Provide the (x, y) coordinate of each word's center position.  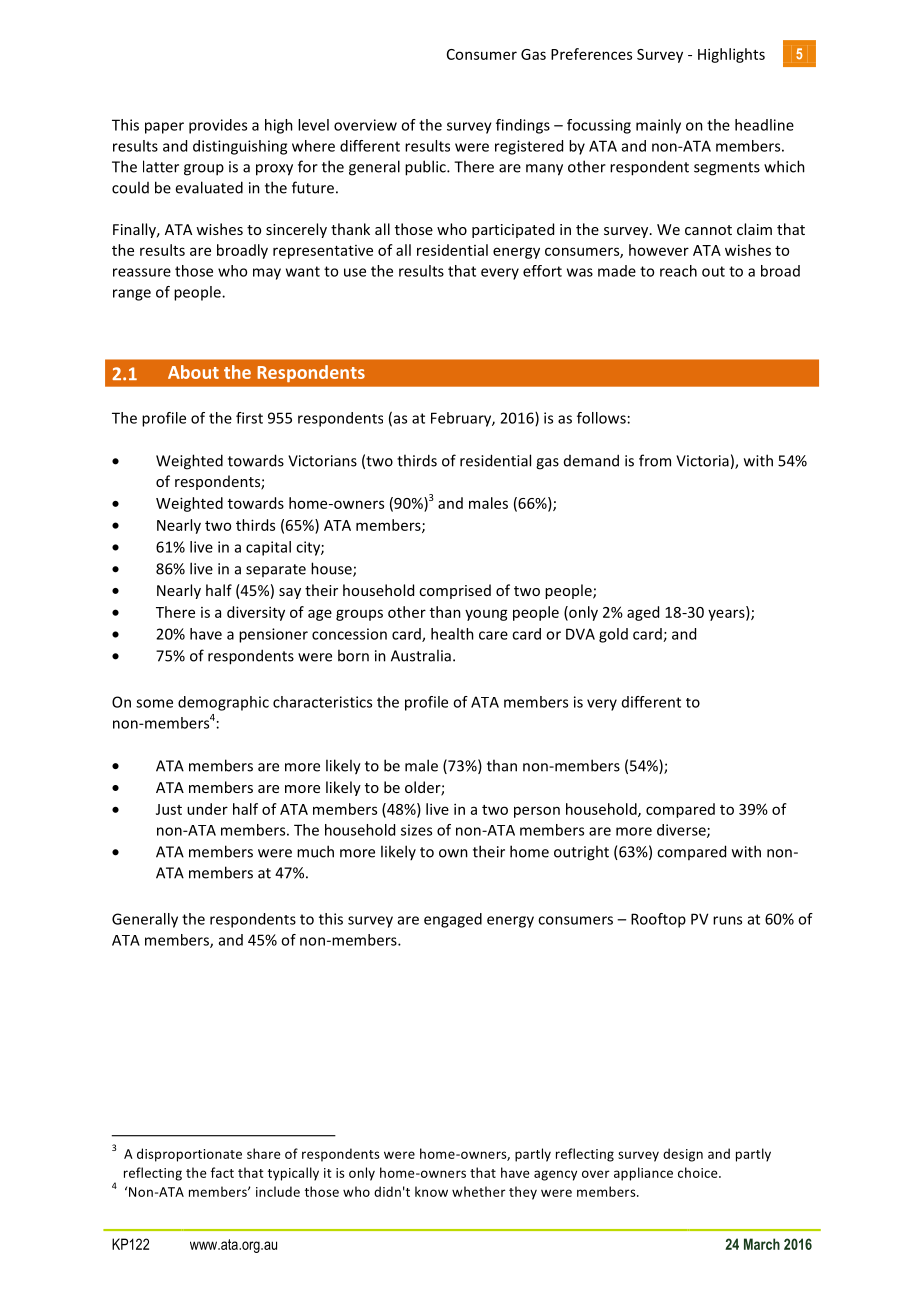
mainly (658, 126)
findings (523, 126)
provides (218, 126)
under (207, 809)
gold (613, 635)
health (452, 634)
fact (222, 1172)
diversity (256, 613)
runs (727, 920)
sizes (416, 830)
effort (542, 271)
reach (678, 271)
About (193, 372)
